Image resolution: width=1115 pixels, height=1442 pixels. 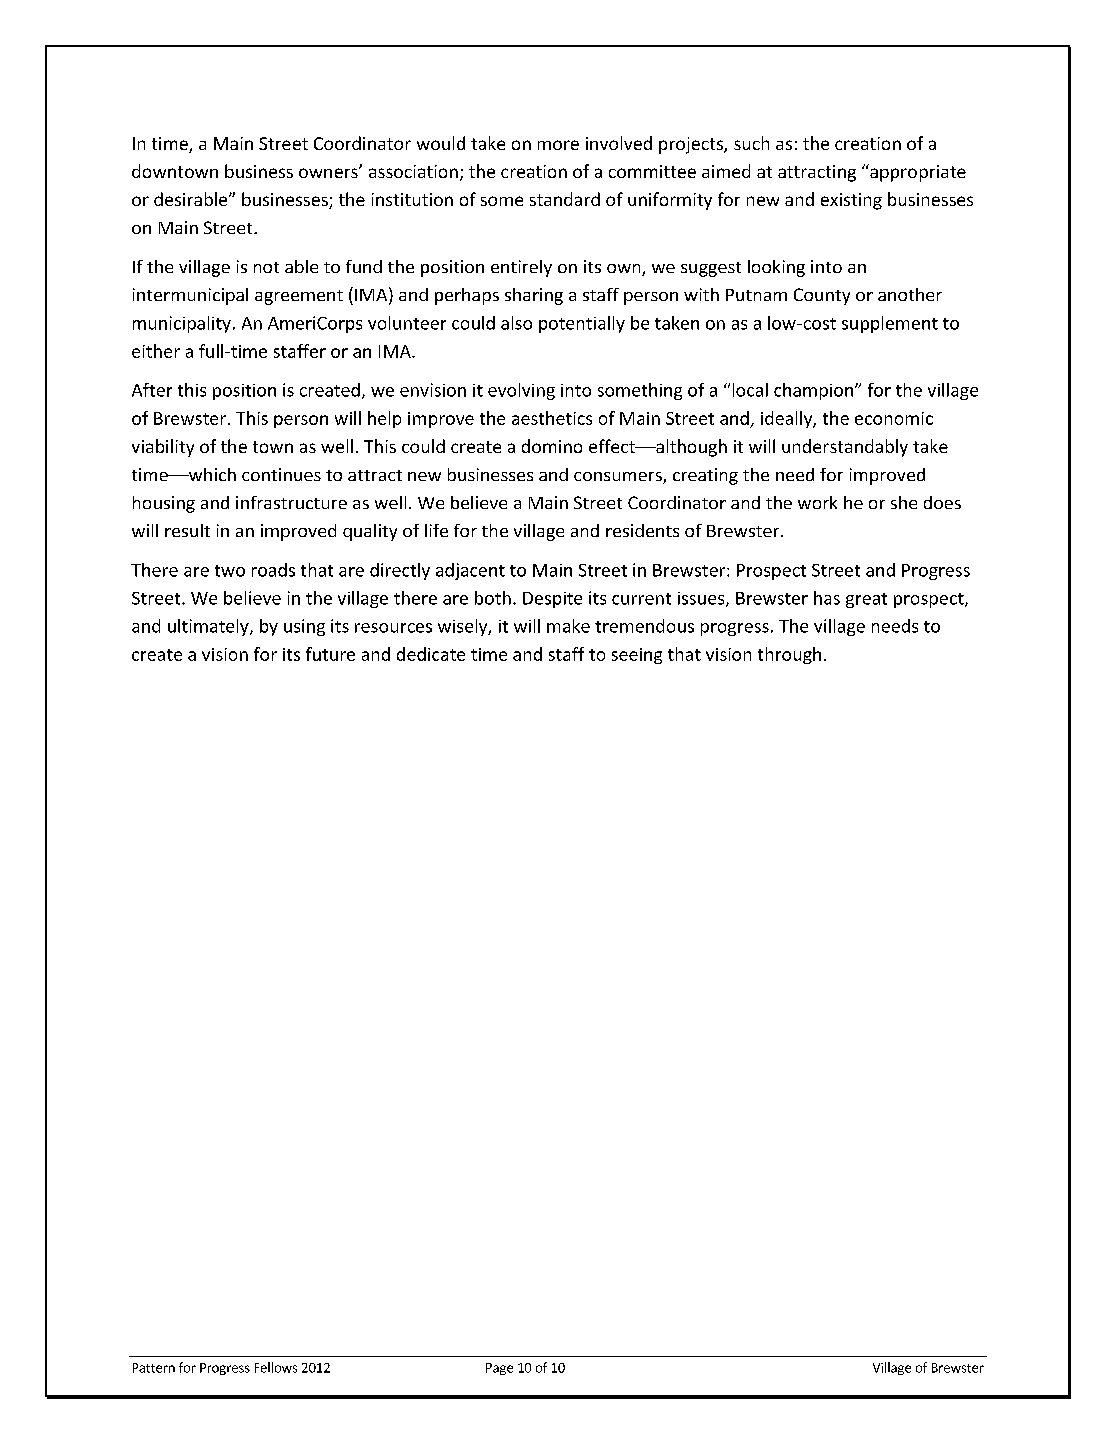 What do you see at coordinates (330, 654) in the screenshot?
I see `future` at bounding box center [330, 654].
